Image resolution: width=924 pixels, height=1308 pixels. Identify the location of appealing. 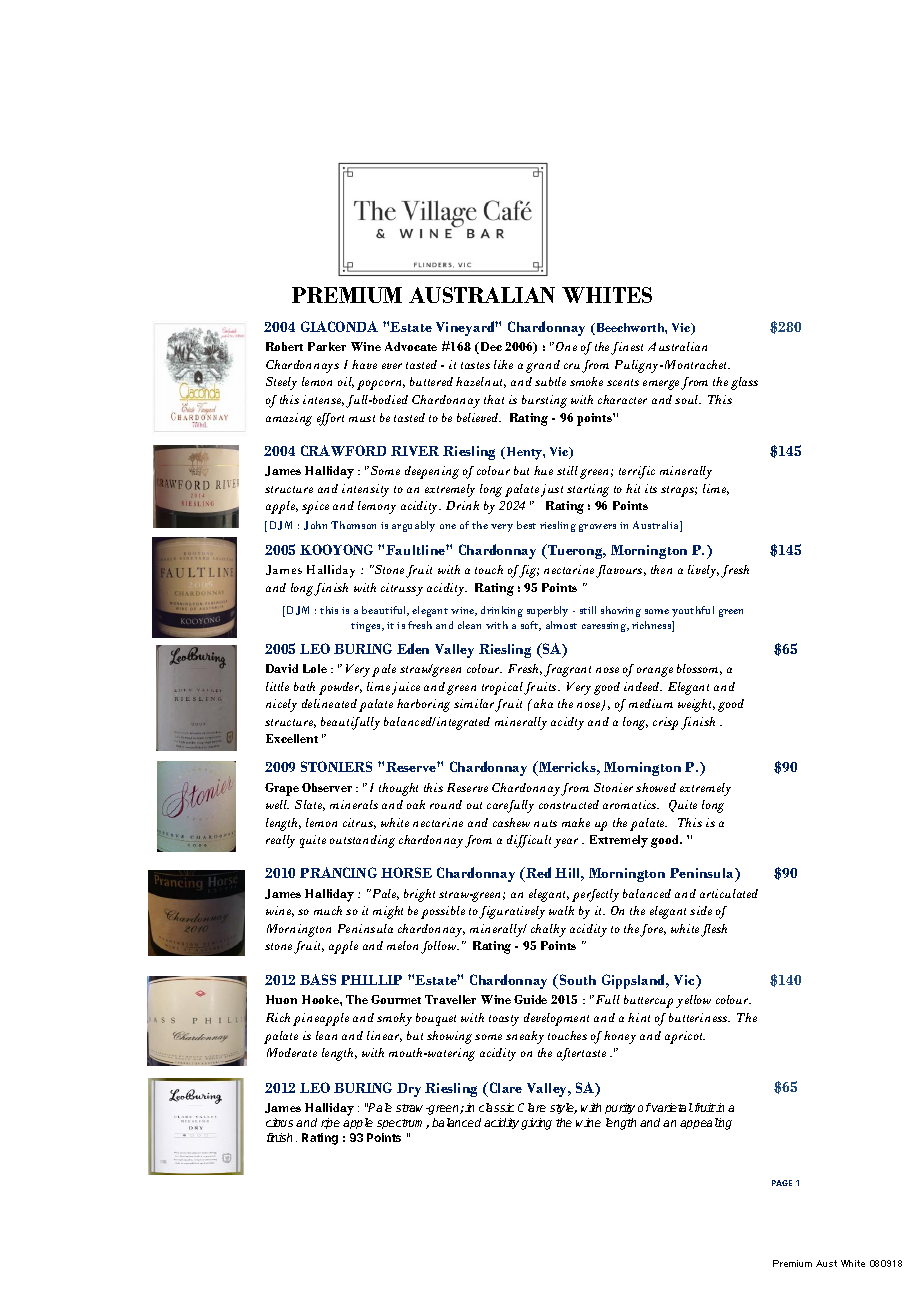
(706, 1124).
